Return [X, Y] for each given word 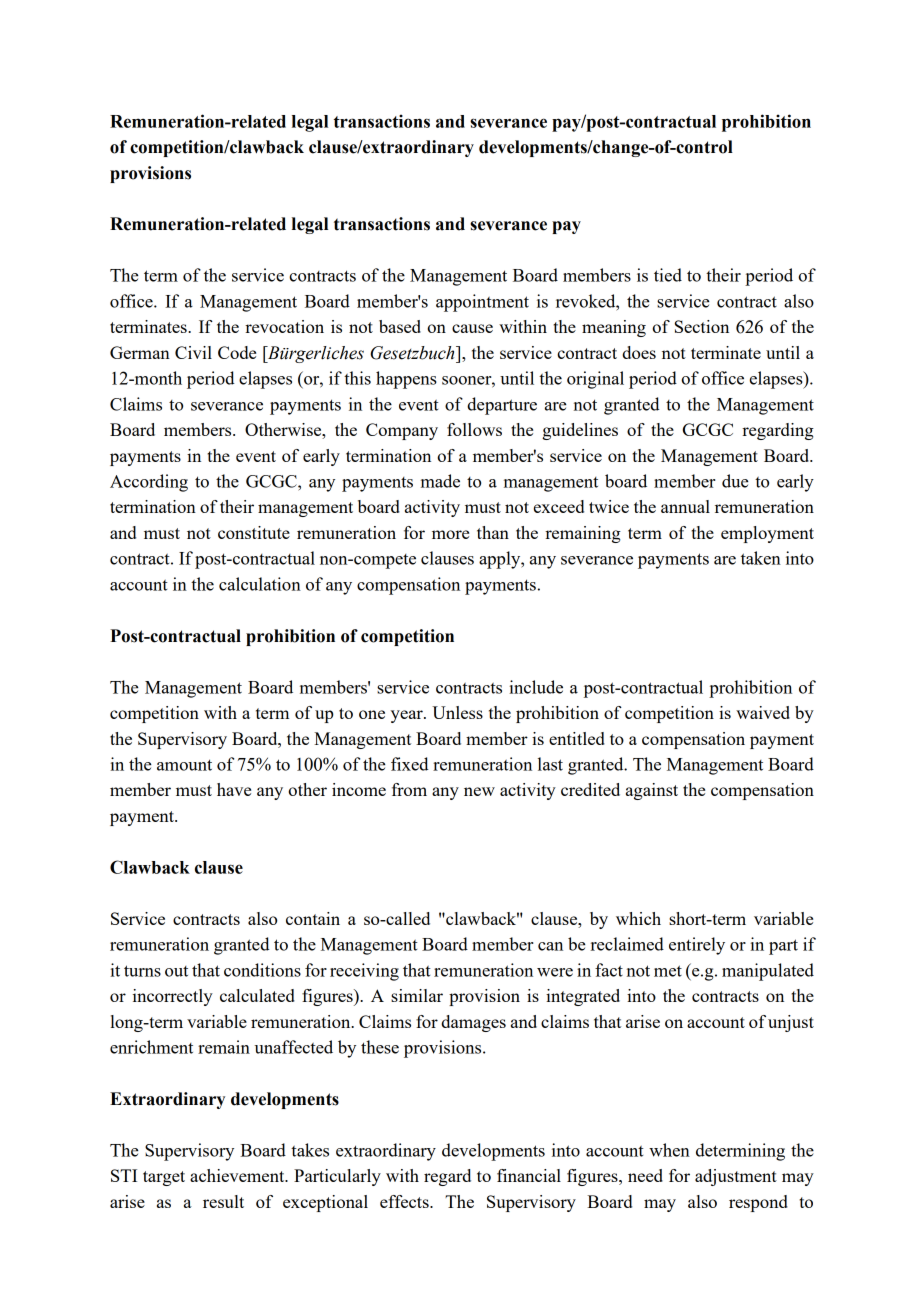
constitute [254, 532]
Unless [457, 712]
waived [763, 712]
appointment [482, 303]
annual [685, 506]
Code [237, 352]
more [450, 534]
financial [529, 1175]
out [176, 971]
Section [702, 326]
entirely [697, 946]
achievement [238, 1175]
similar [417, 995]
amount [184, 765]
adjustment [736, 1177]
